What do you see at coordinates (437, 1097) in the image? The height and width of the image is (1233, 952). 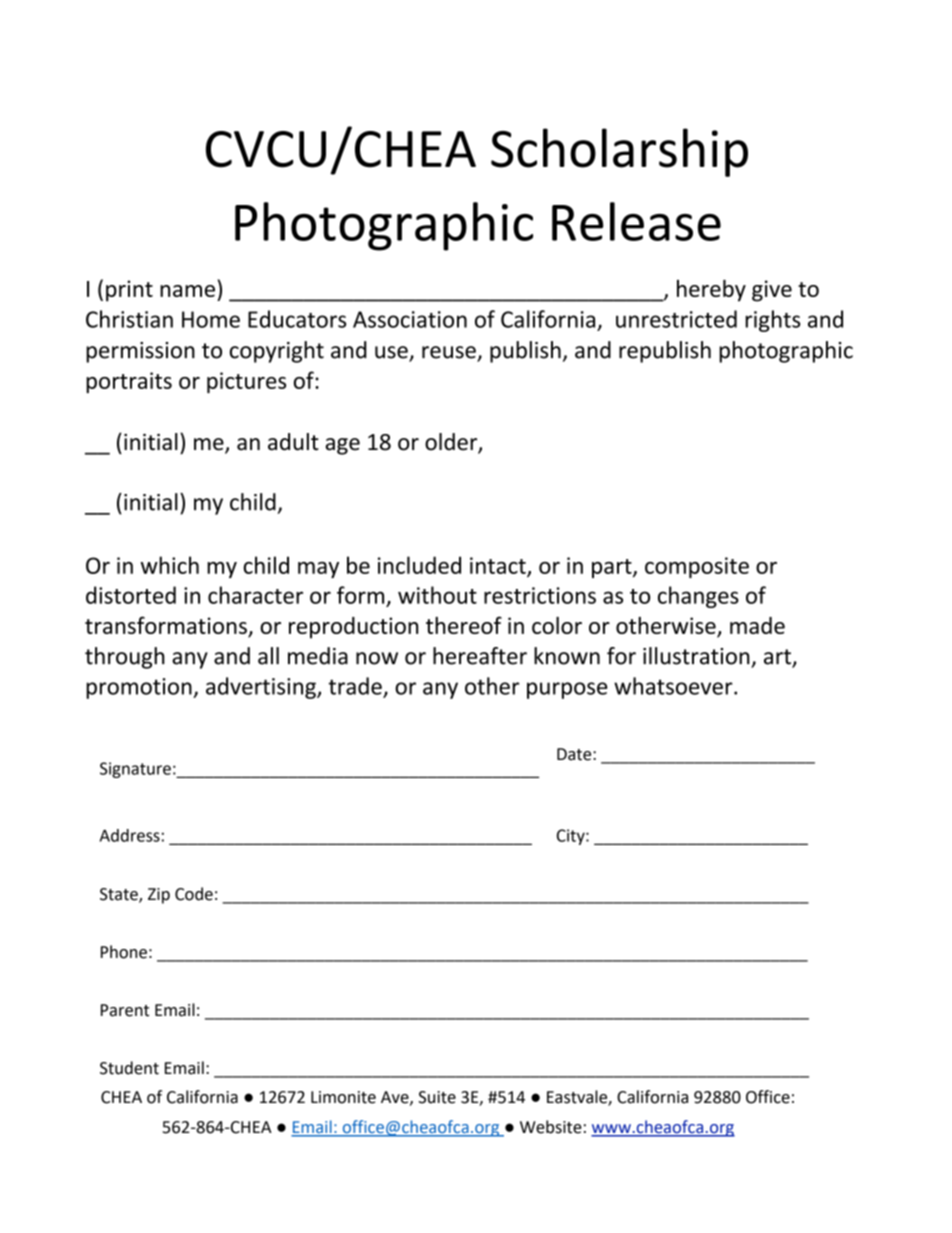 I see `Suite` at bounding box center [437, 1097].
